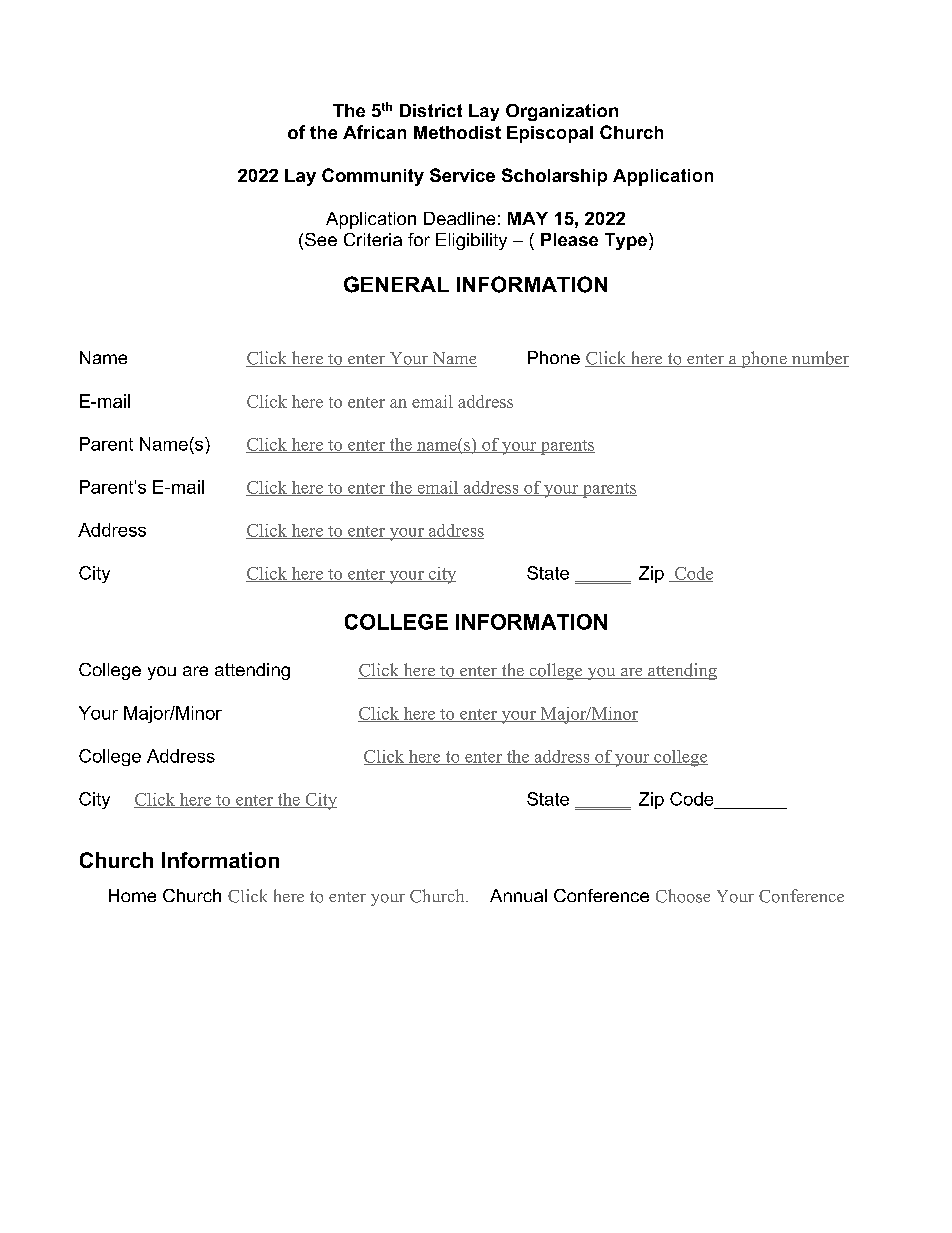  Describe the element at coordinates (569, 239) in the document. I see `Please` at that location.
